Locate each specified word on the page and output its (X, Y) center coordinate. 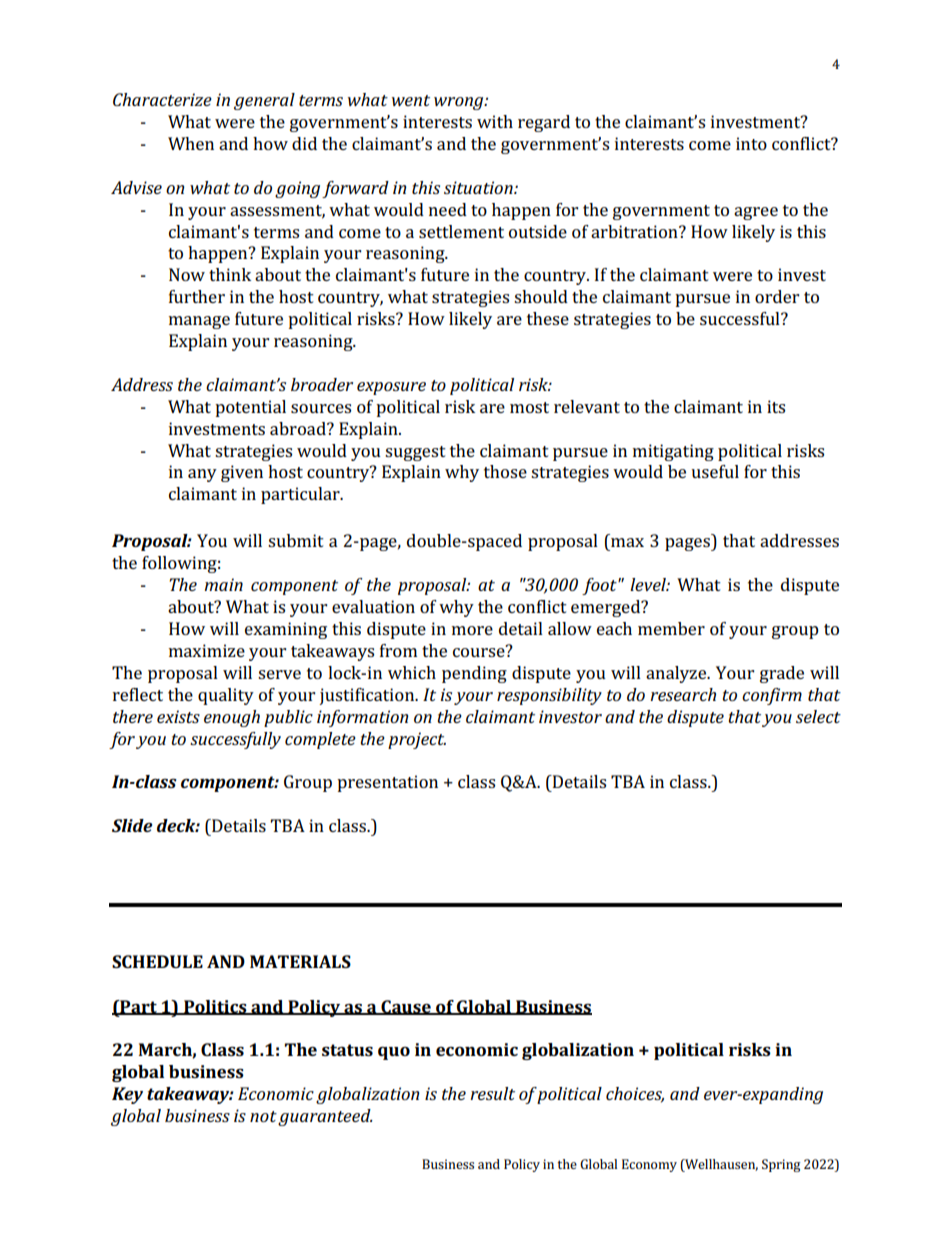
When (191, 143)
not (263, 1116)
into (751, 143)
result (492, 1093)
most (529, 407)
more (472, 630)
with (495, 121)
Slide (132, 825)
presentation (387, 783)
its (776, 406)
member (671, 628)
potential (250, 408)
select (818, 716)
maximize (207, 650)
